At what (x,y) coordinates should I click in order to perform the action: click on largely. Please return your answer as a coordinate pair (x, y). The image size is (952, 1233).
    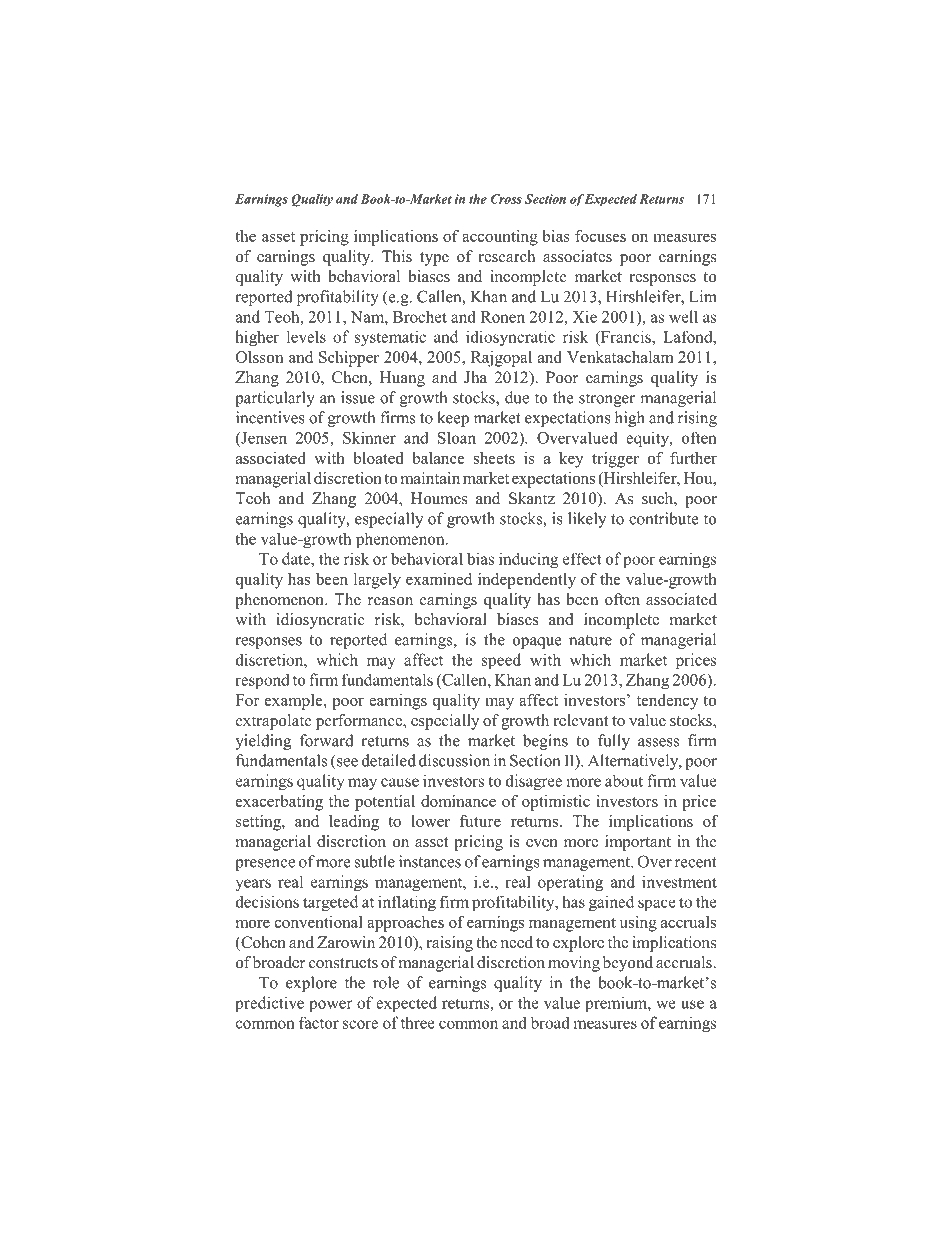
    Looking at the image, I should click on (377, 581).
